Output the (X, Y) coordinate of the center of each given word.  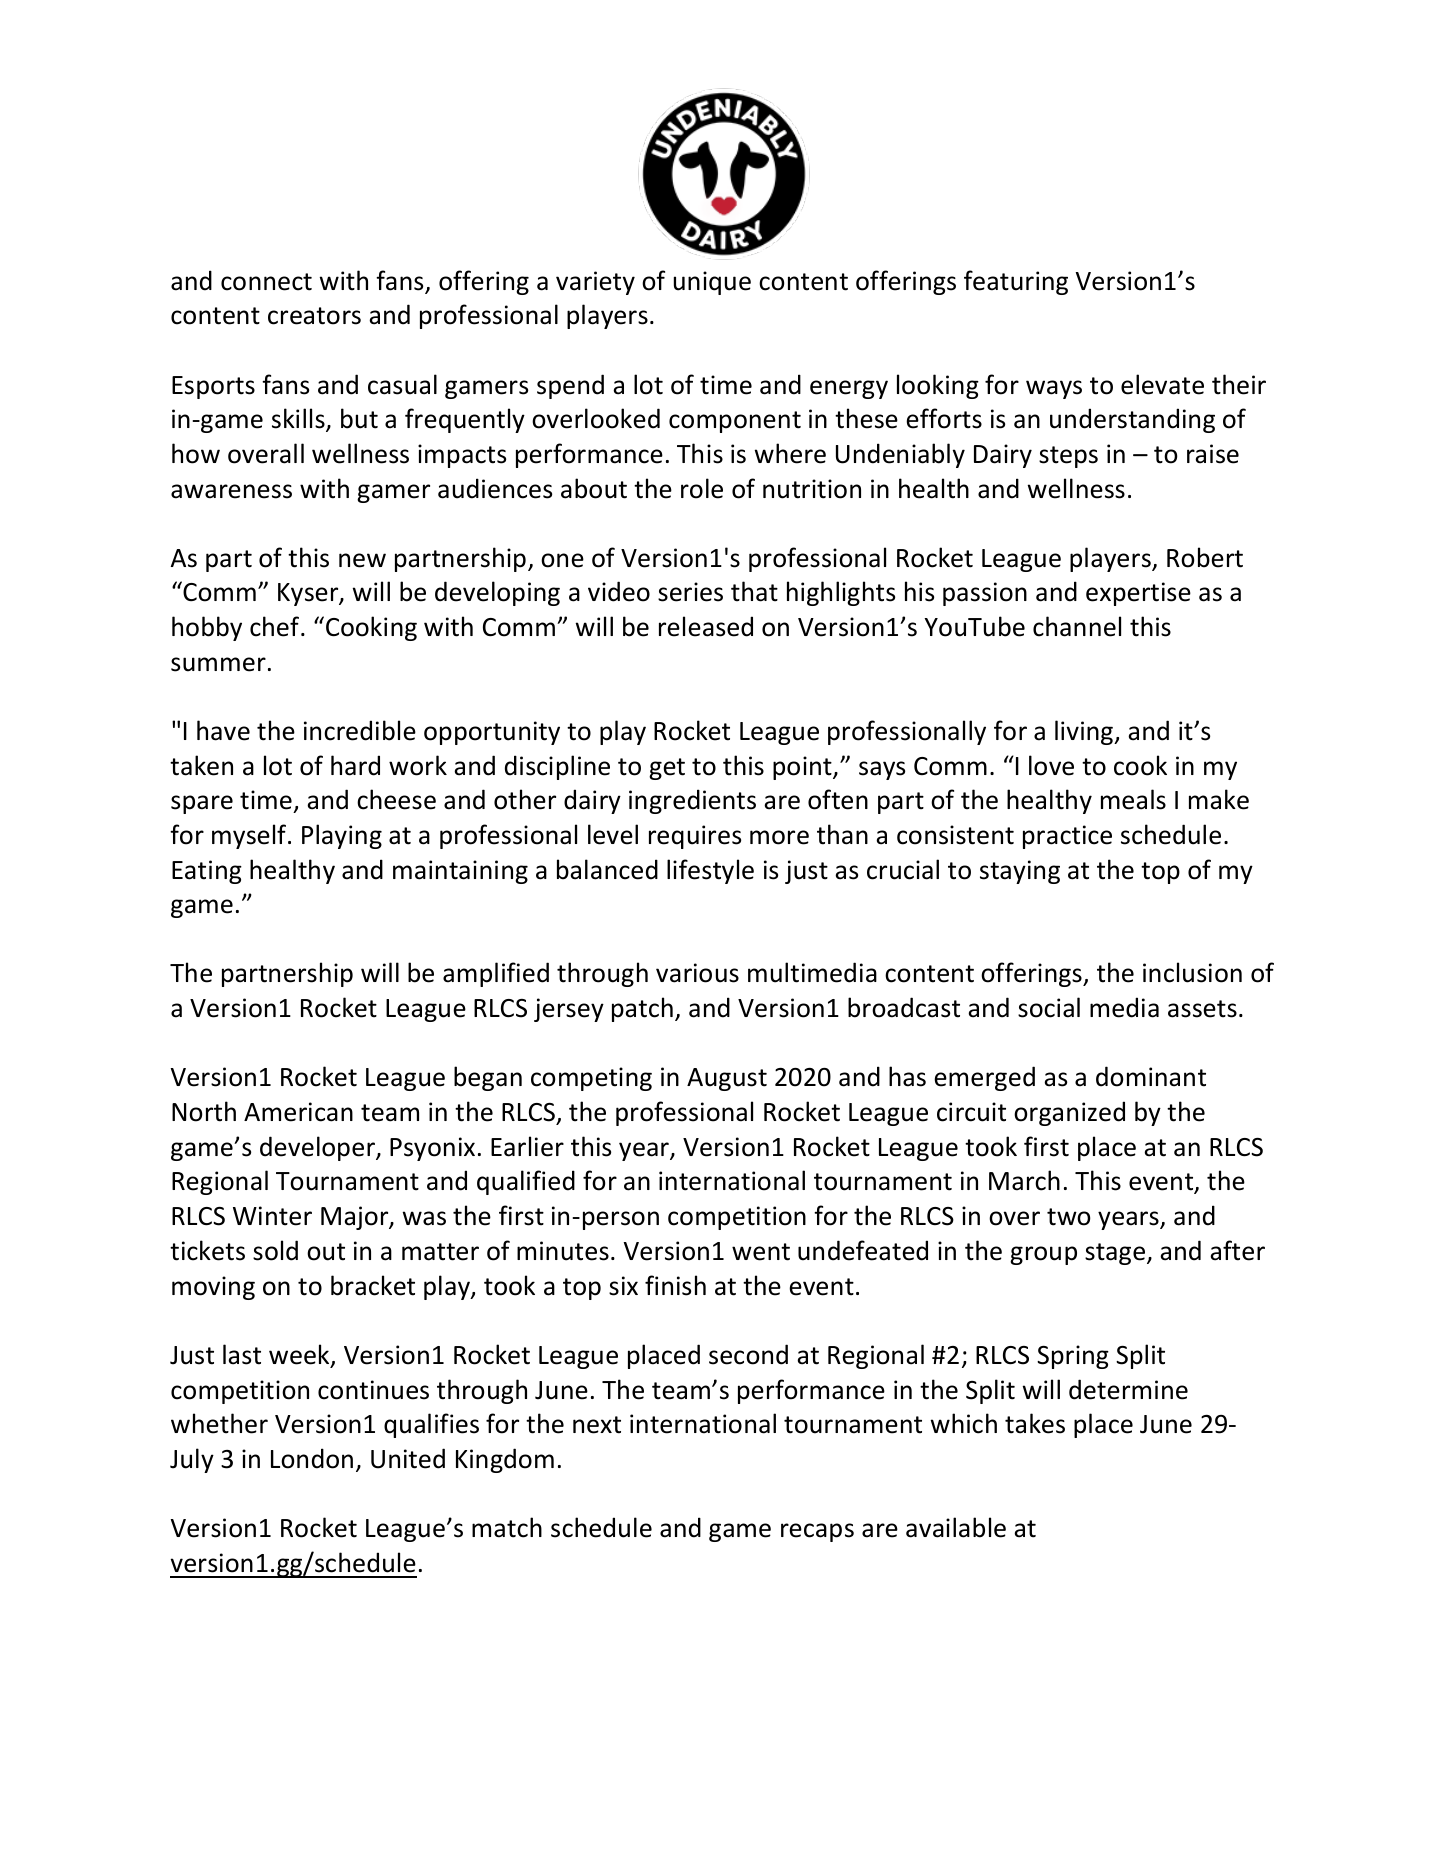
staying (1020, 872)
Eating (207, 872)
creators (314, 316)
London (312, 1458)
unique (712, 283)
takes (1035, 1423)
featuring (1016, 282)
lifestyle (710, 871)
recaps (817, 1532)
